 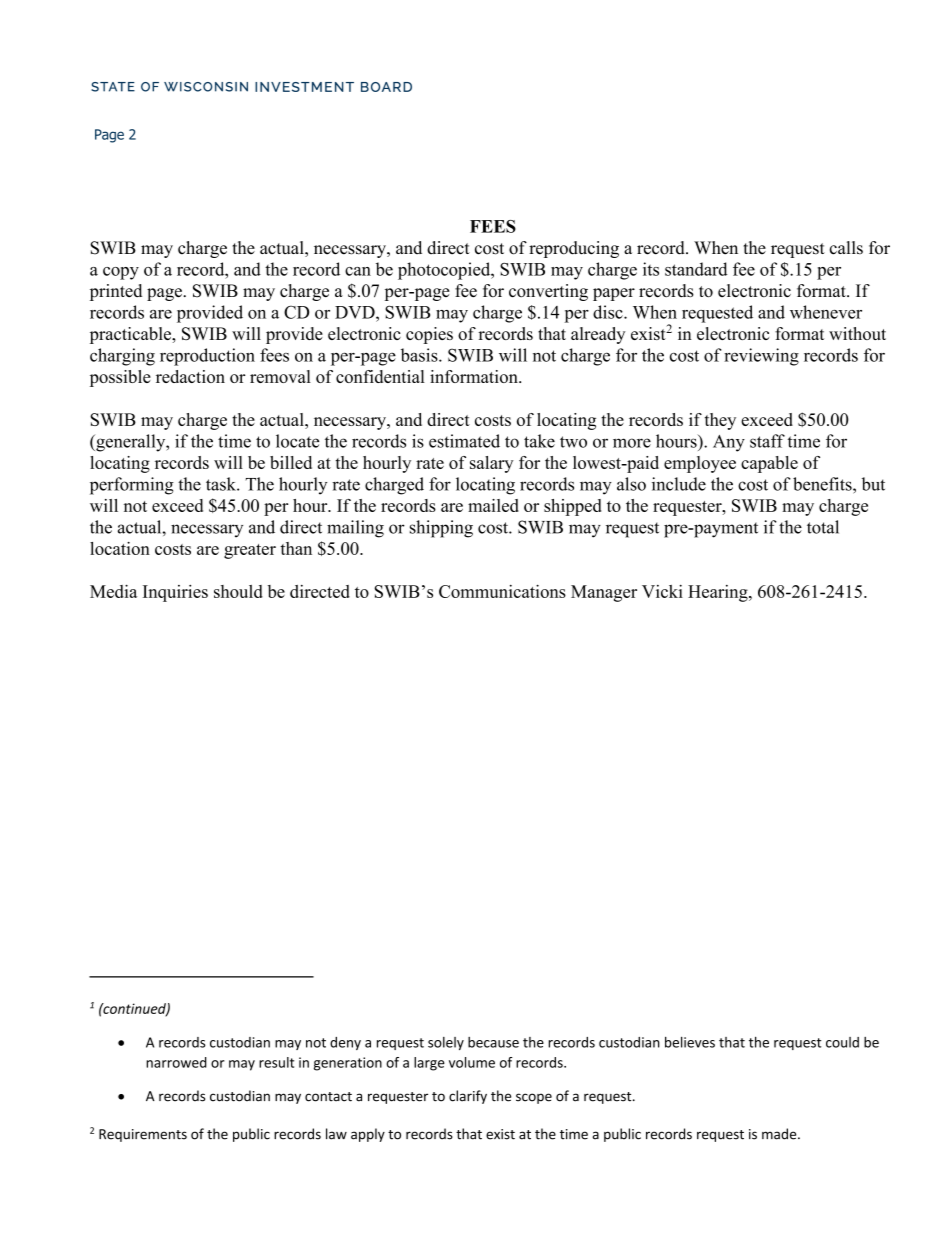 What do you see at coordinates (846, 248) in the screenshot?
I see `calls` at bounding box center [846, 248].
